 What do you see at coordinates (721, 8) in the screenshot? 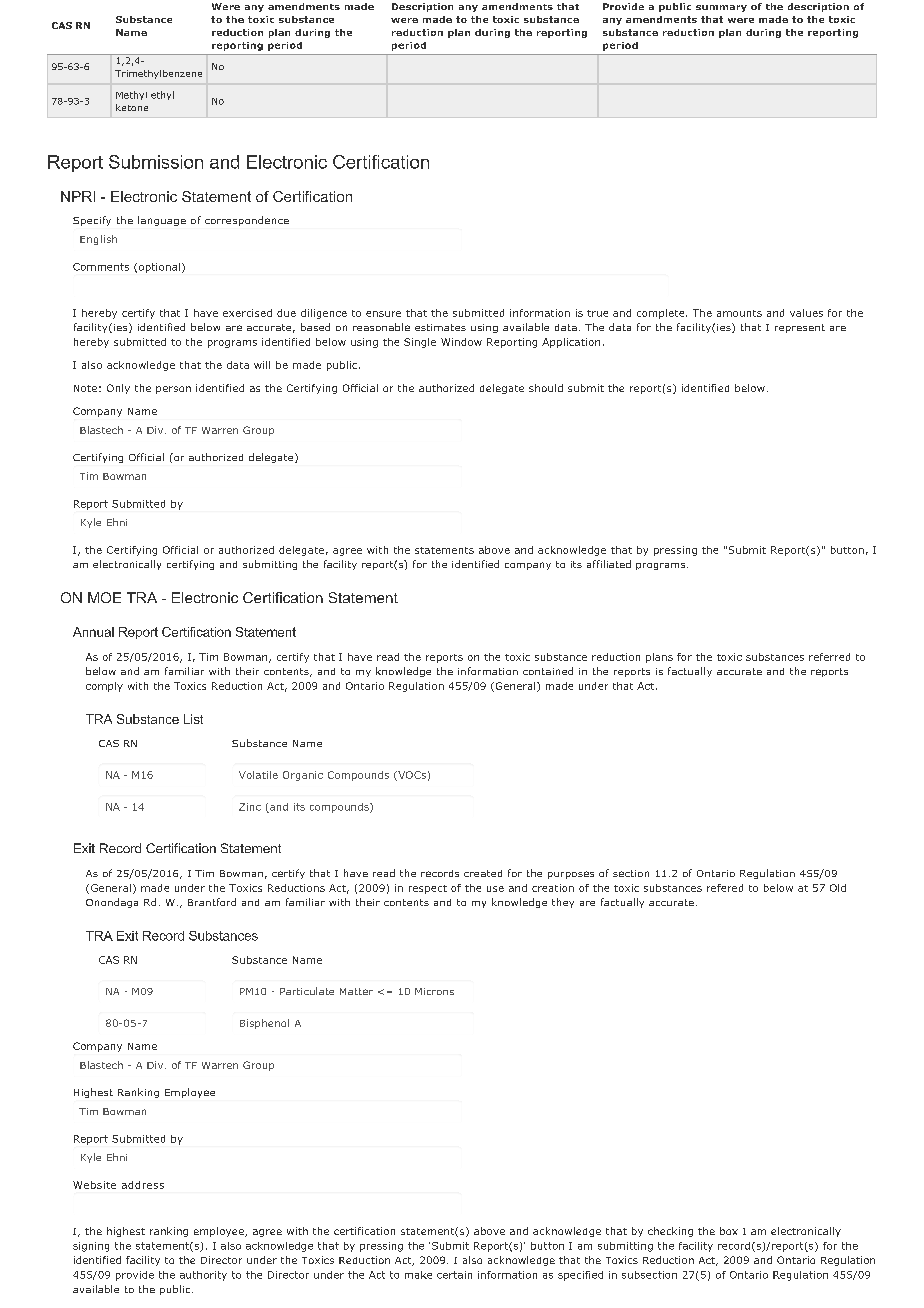
I see `summary` at bounding box center [721, 8].
